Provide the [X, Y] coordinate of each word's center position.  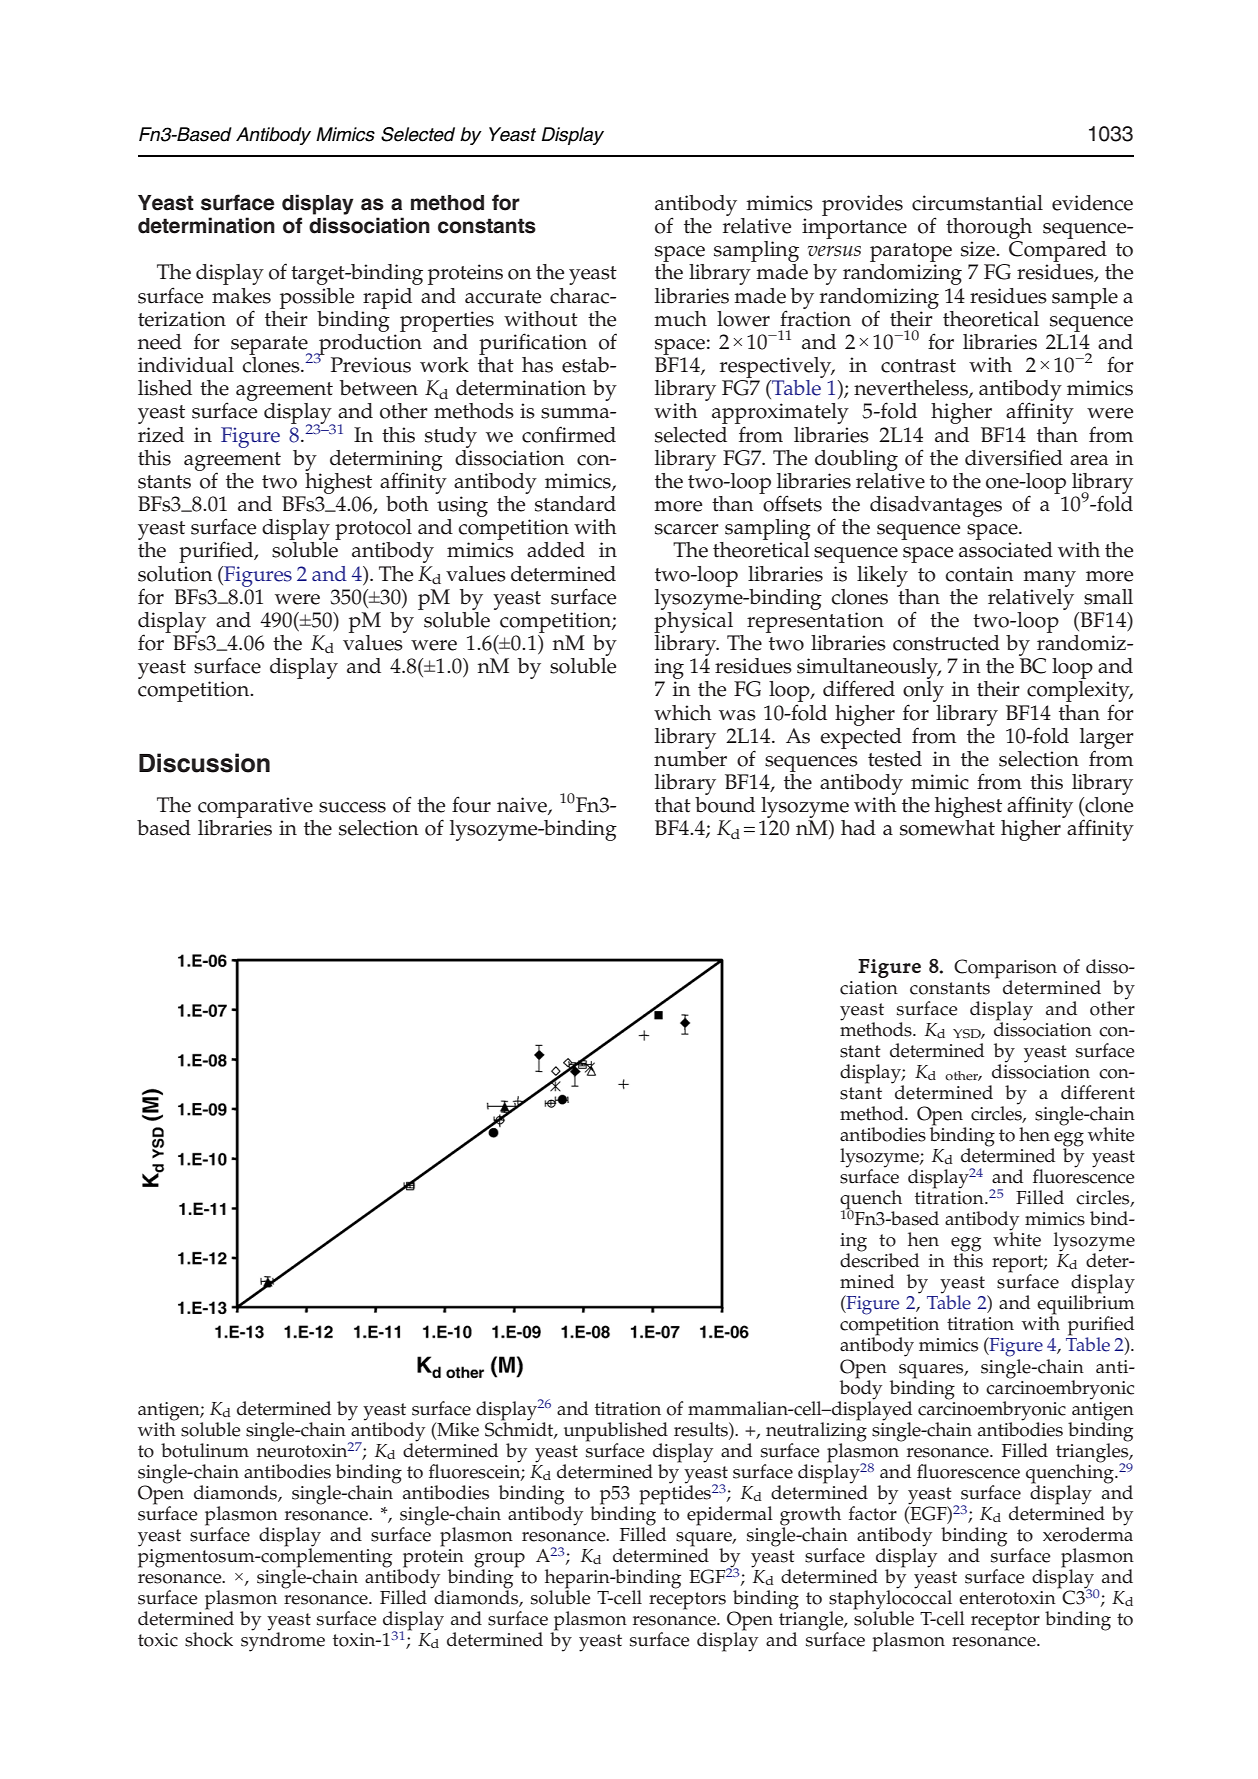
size [979, 249]
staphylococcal [890, 1600]
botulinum [205, 1450]
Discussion [204, 763]
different [1098, 1092]
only [923, 693]
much [680, 319]
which [683, 713]
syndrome [283, 1641]
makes [241, 296]
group [499, 1561]
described [879, 1259]
